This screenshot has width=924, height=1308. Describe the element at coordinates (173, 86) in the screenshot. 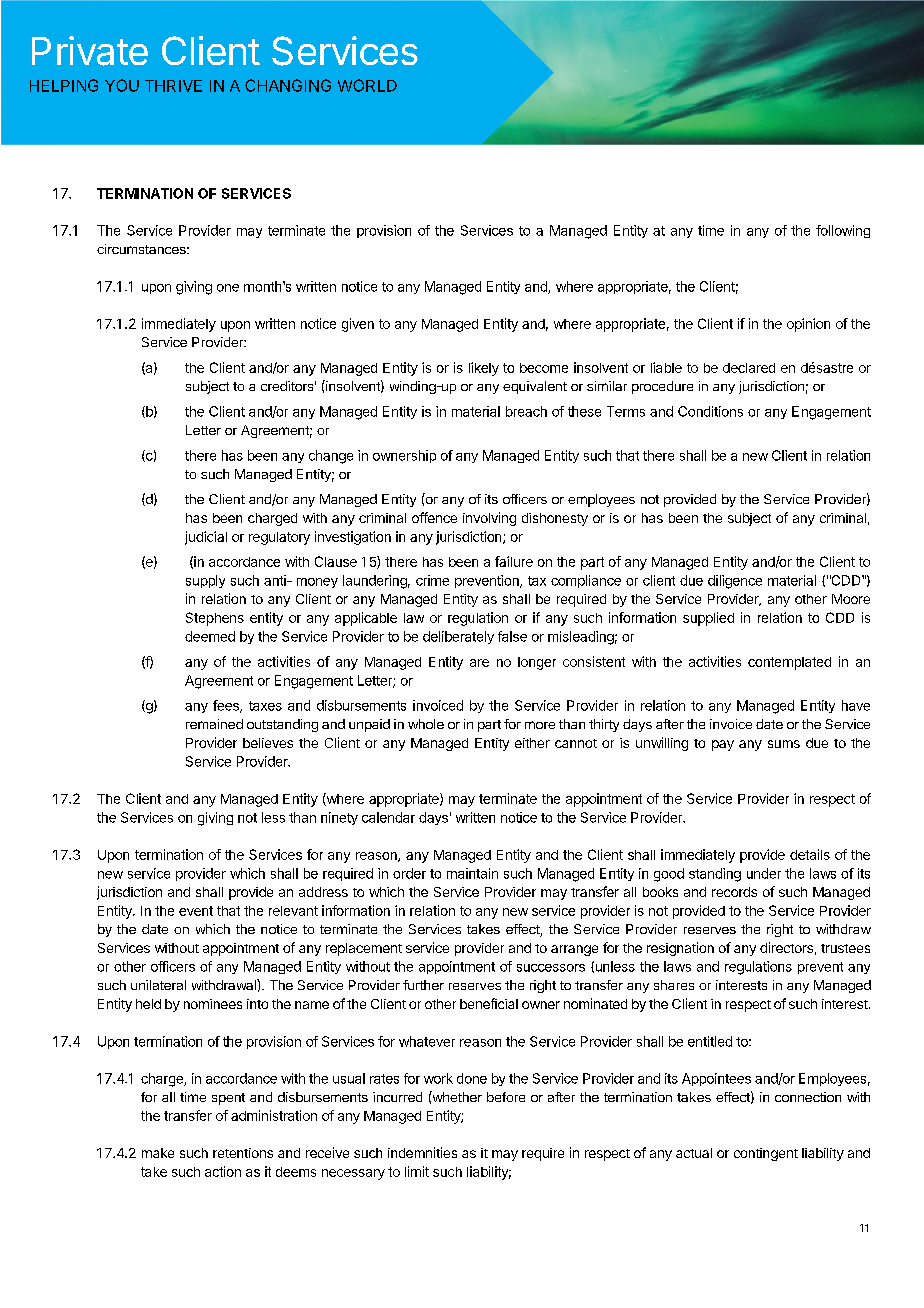

I see `THRIVE` at that location.
